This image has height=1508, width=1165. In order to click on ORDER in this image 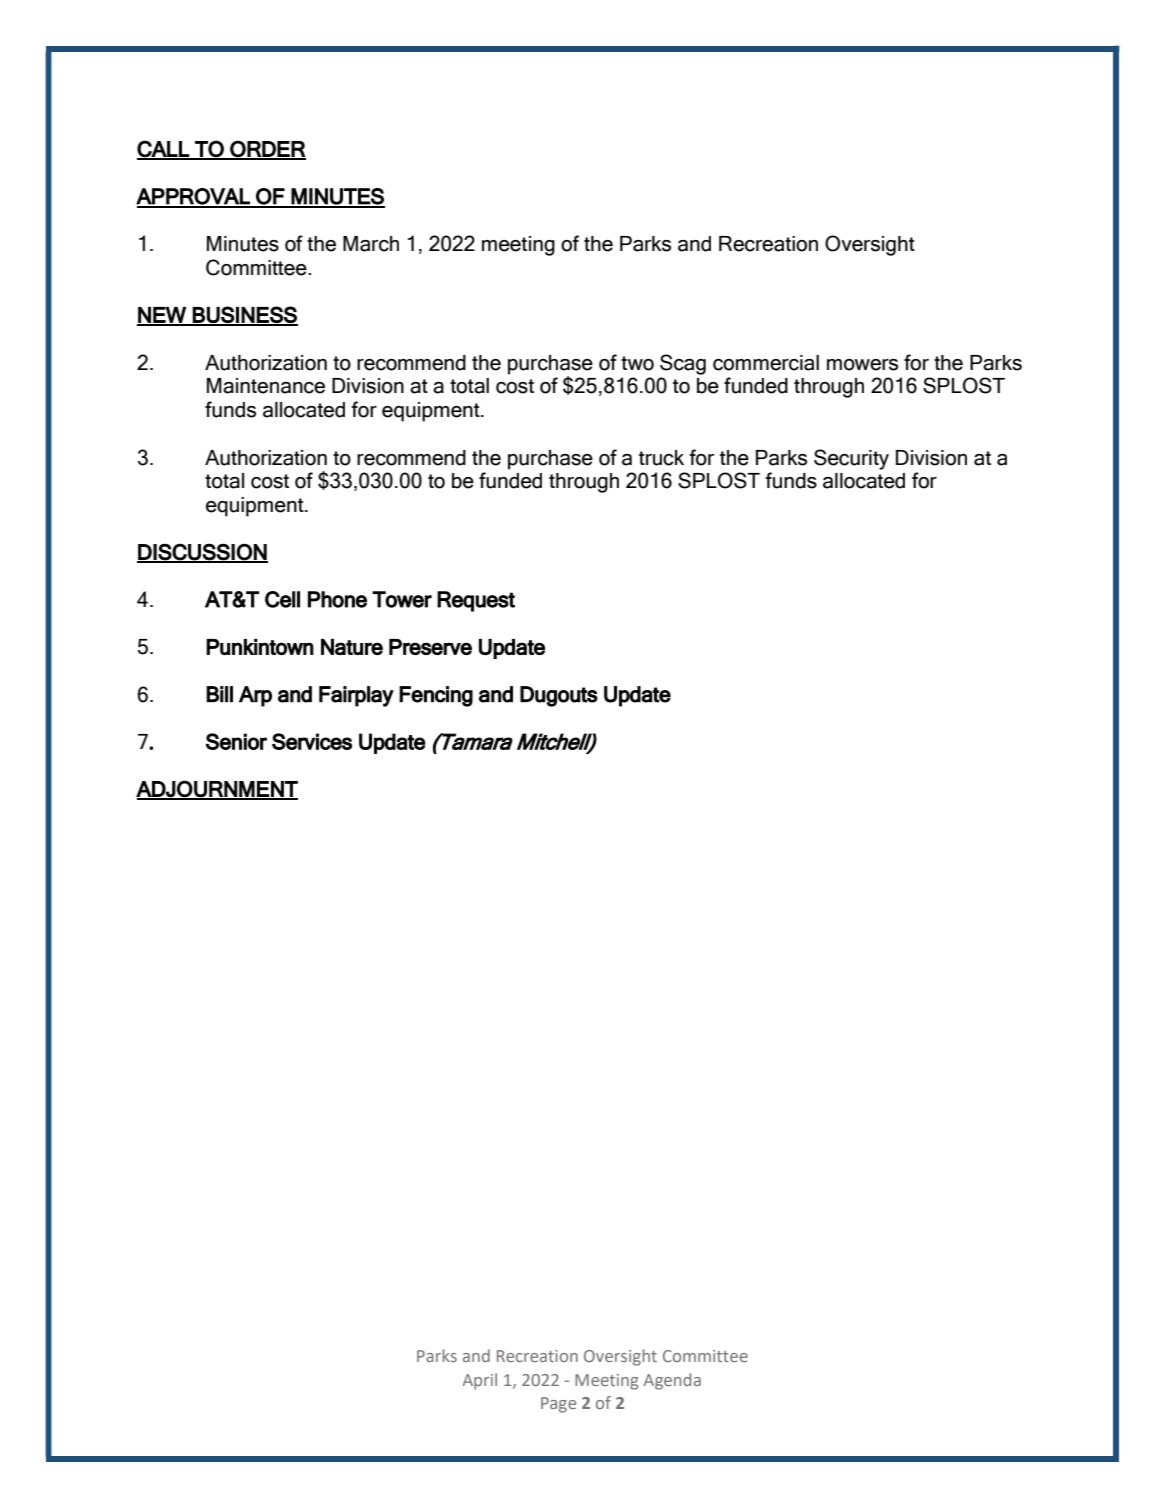, I will do `click(267, 149)`.
